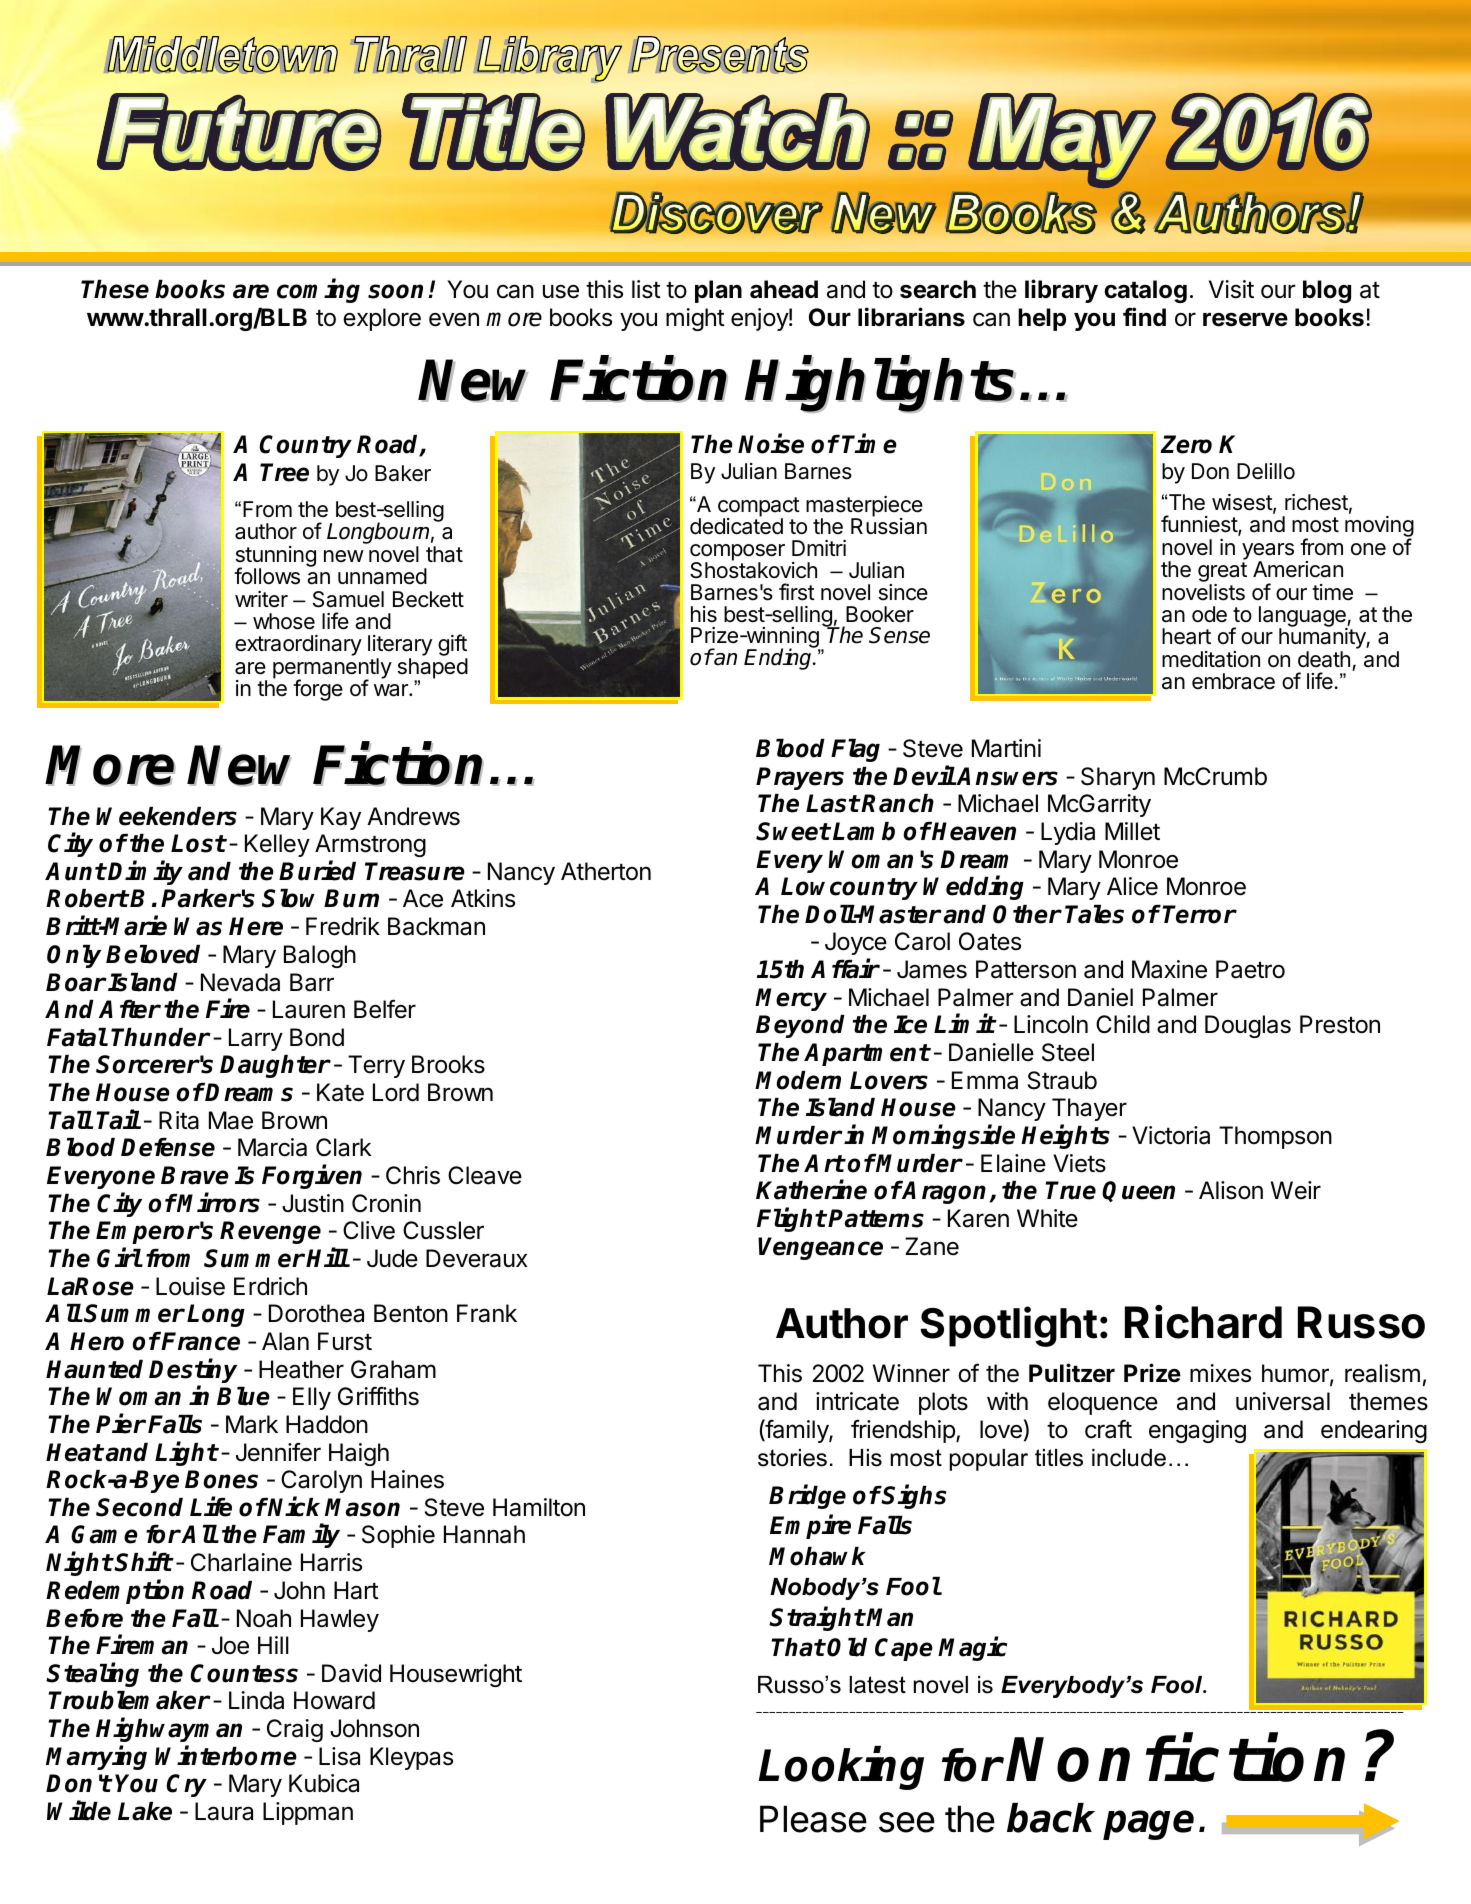 This image has width=1471, height=1904. Describe the element at coordinates (1197, 1431) in the image. I see `engaging` at that location.
